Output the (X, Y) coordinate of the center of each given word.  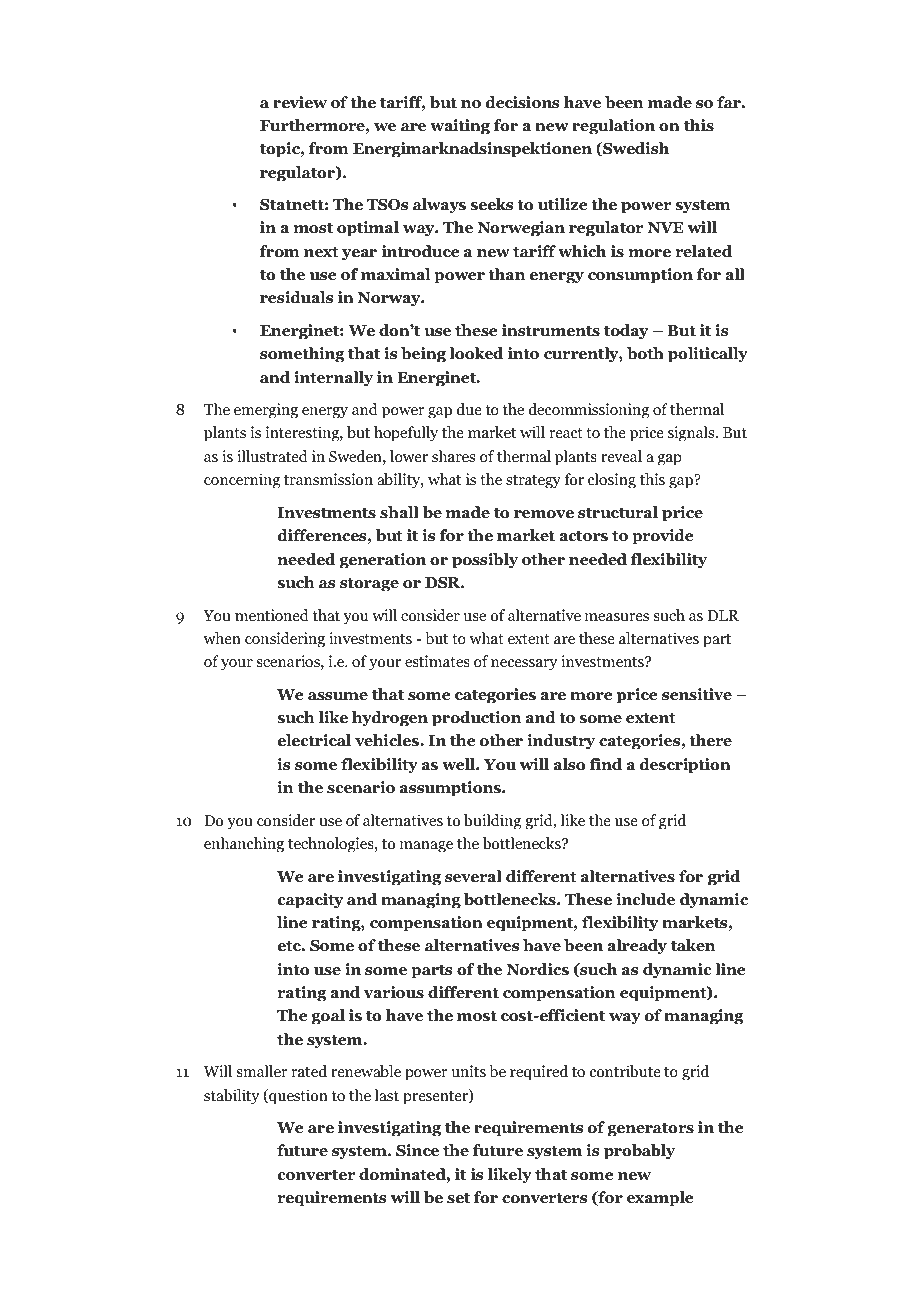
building (492, 822)
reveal (621, 456)
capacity (310, 901)
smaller (262, 1071)
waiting (460, 127)
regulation (613, 127)
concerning (242, 481)
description (685, 766)
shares (453, 456)
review (300, 102)
